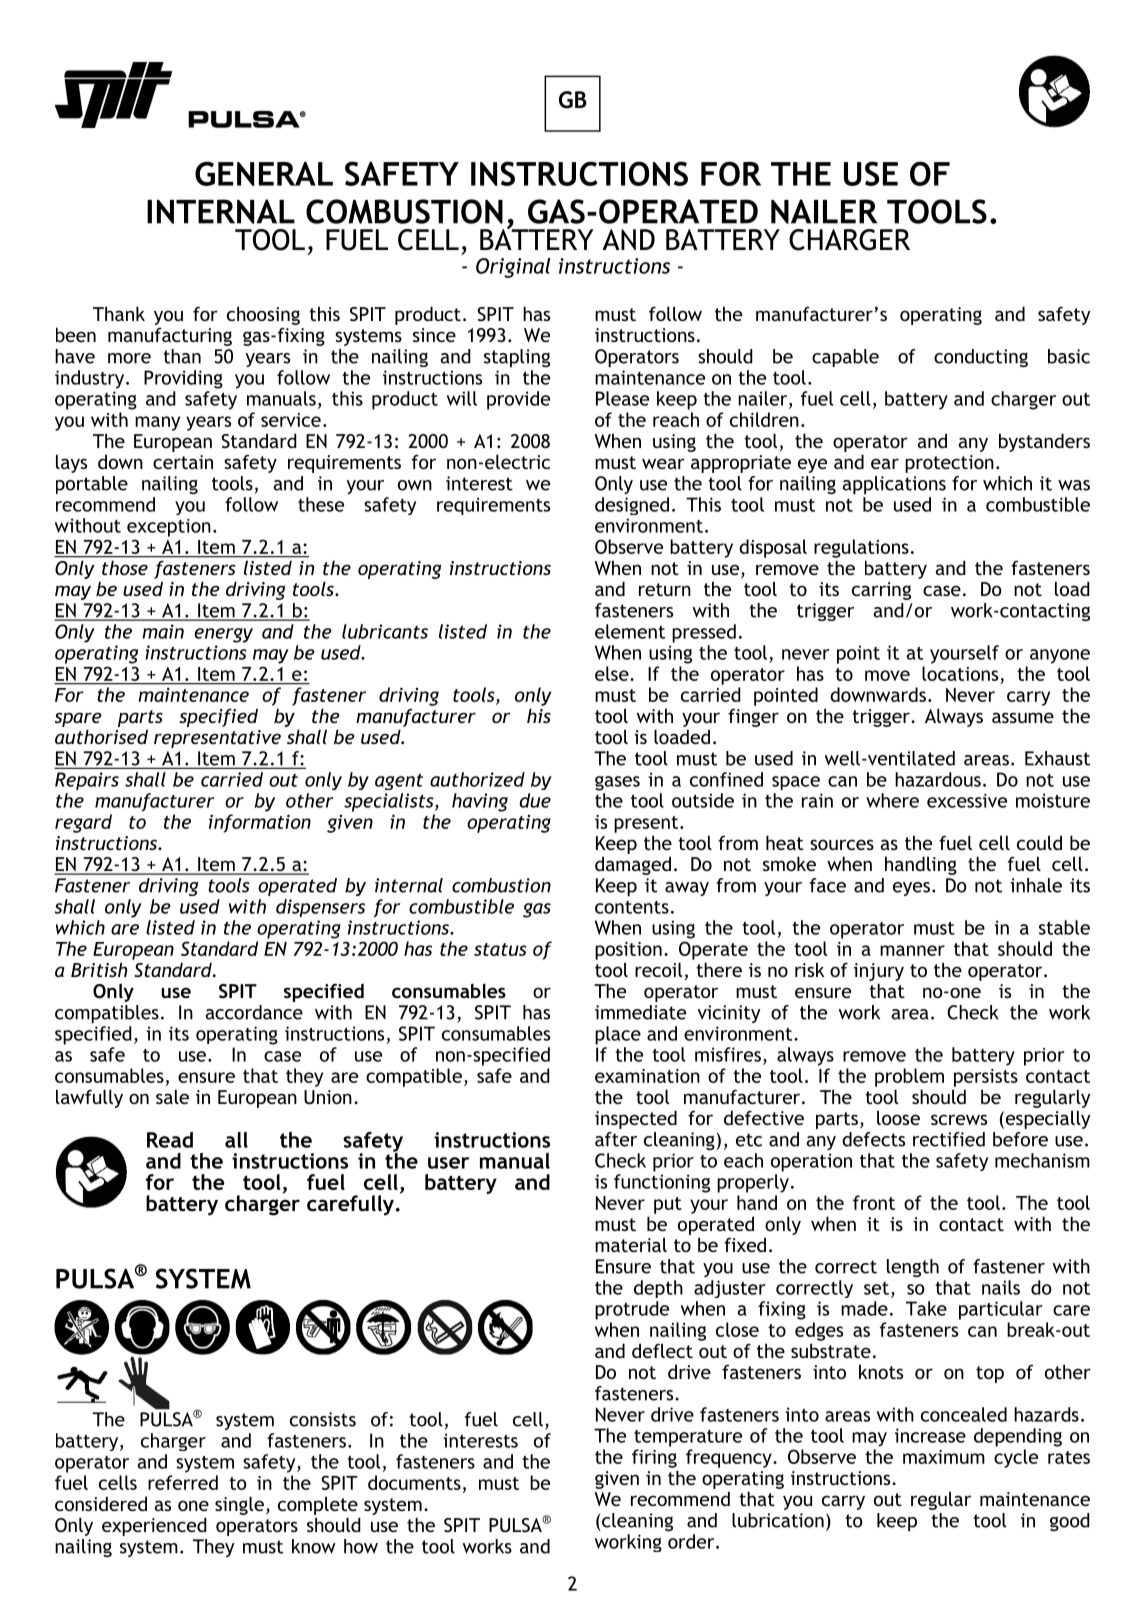  I want to click on GENERAL, so click(264, 173).
